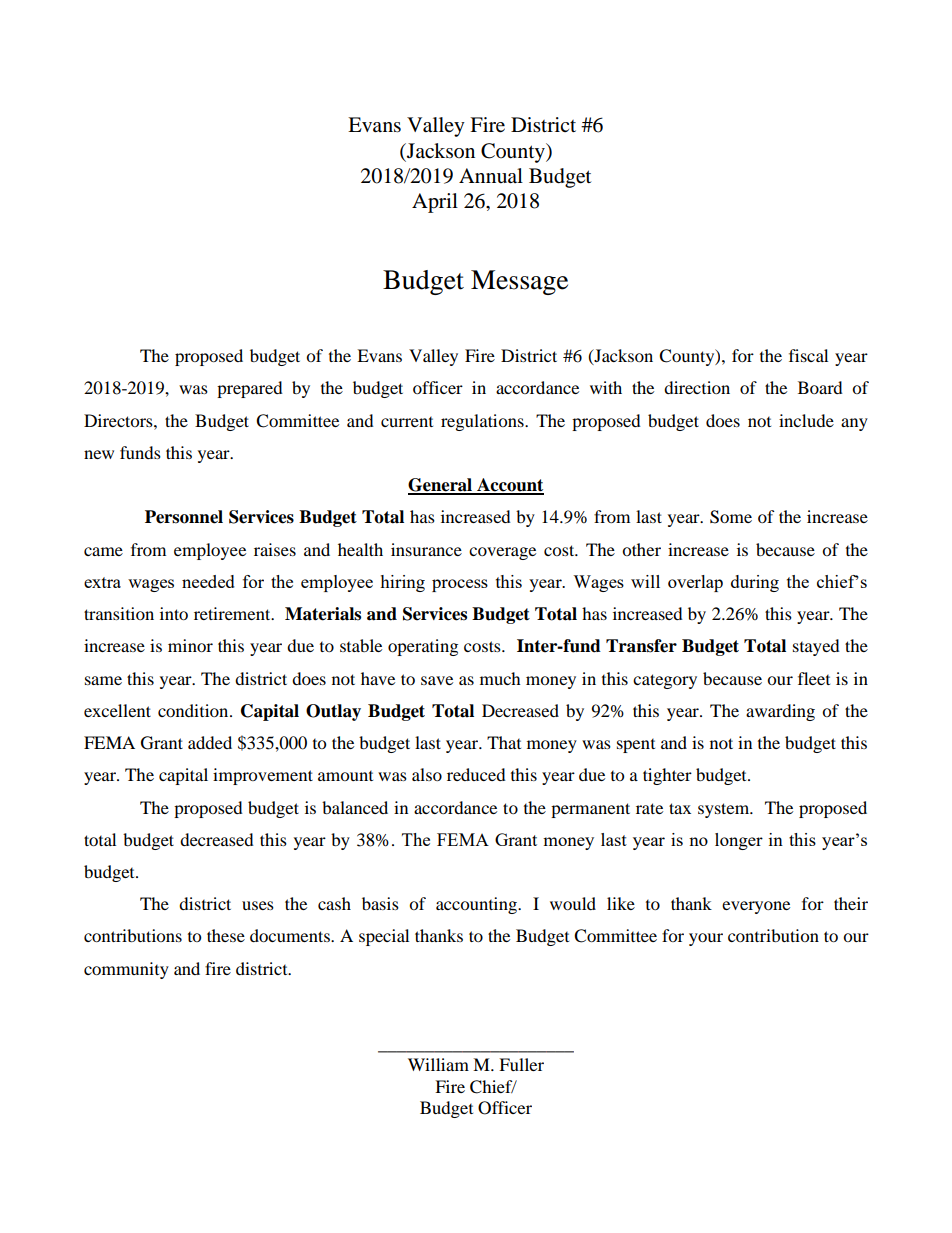 The width and height of the screenshot is (952, 1233). What do you see at coordinates (194, 710) in the screenshot?
I see `condition` at bounding box center [194, 710].
